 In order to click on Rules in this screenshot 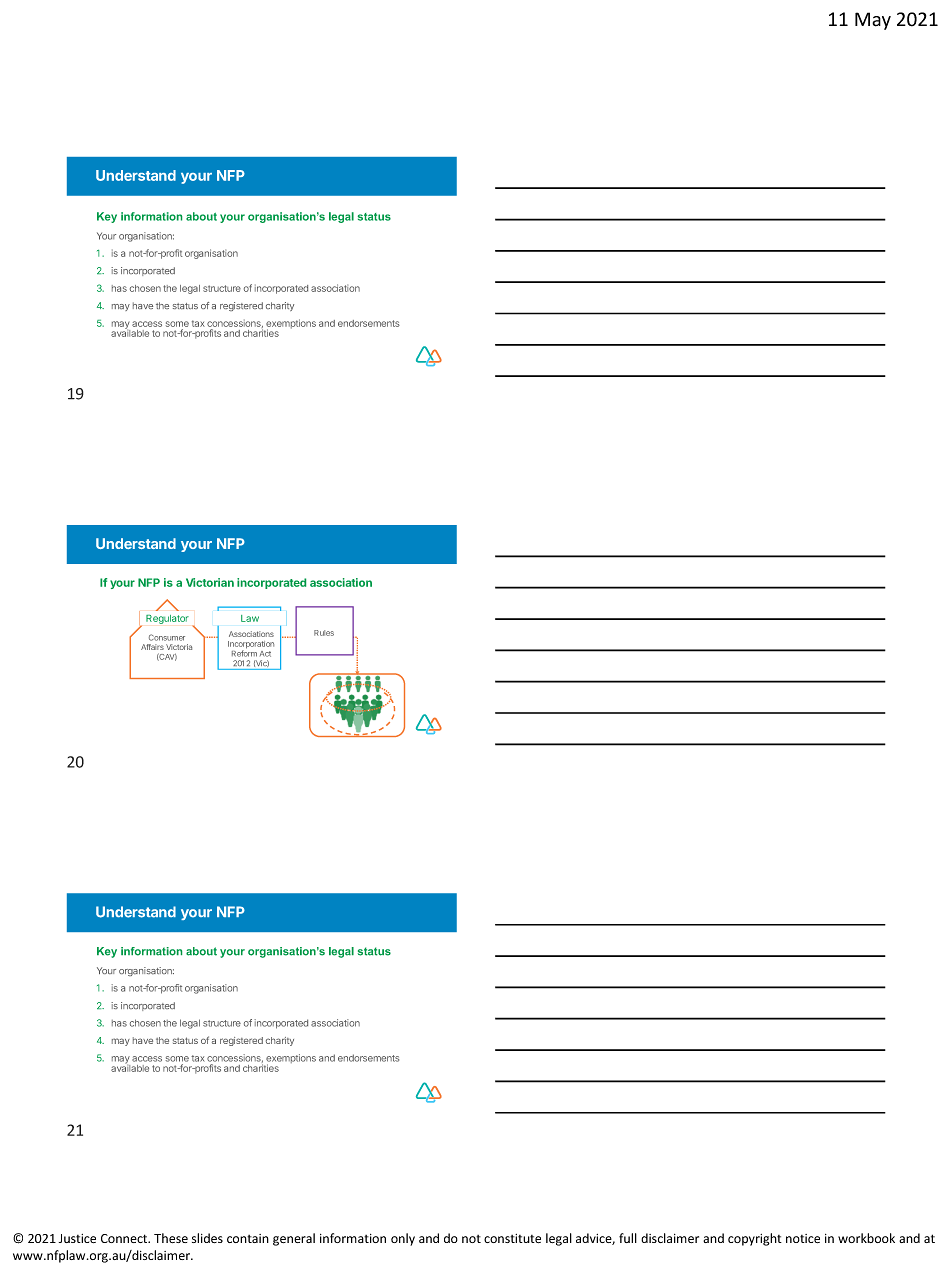, I will do `click(324, 633)`.
